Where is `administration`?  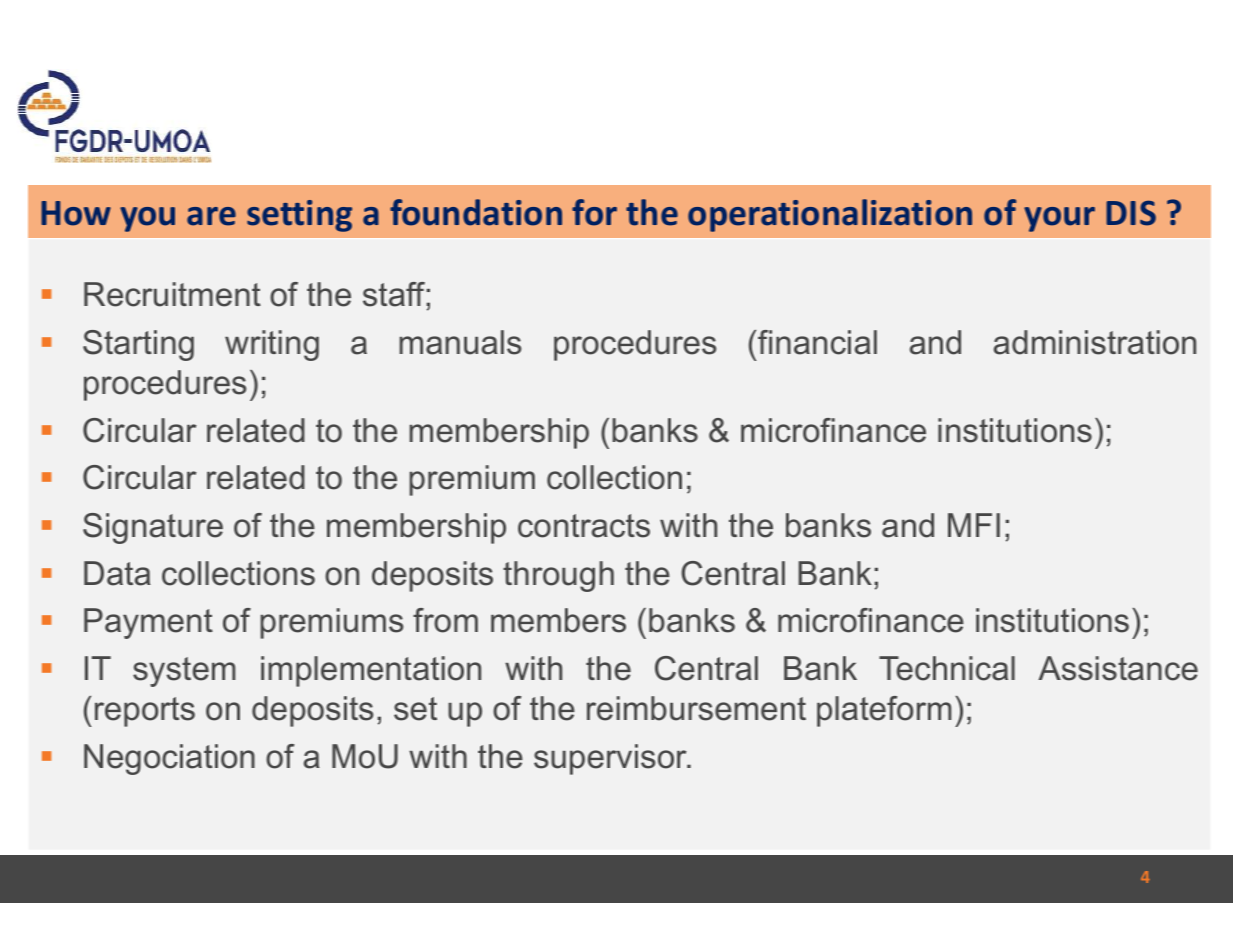
administration is located at coordinates (1095, 342).
